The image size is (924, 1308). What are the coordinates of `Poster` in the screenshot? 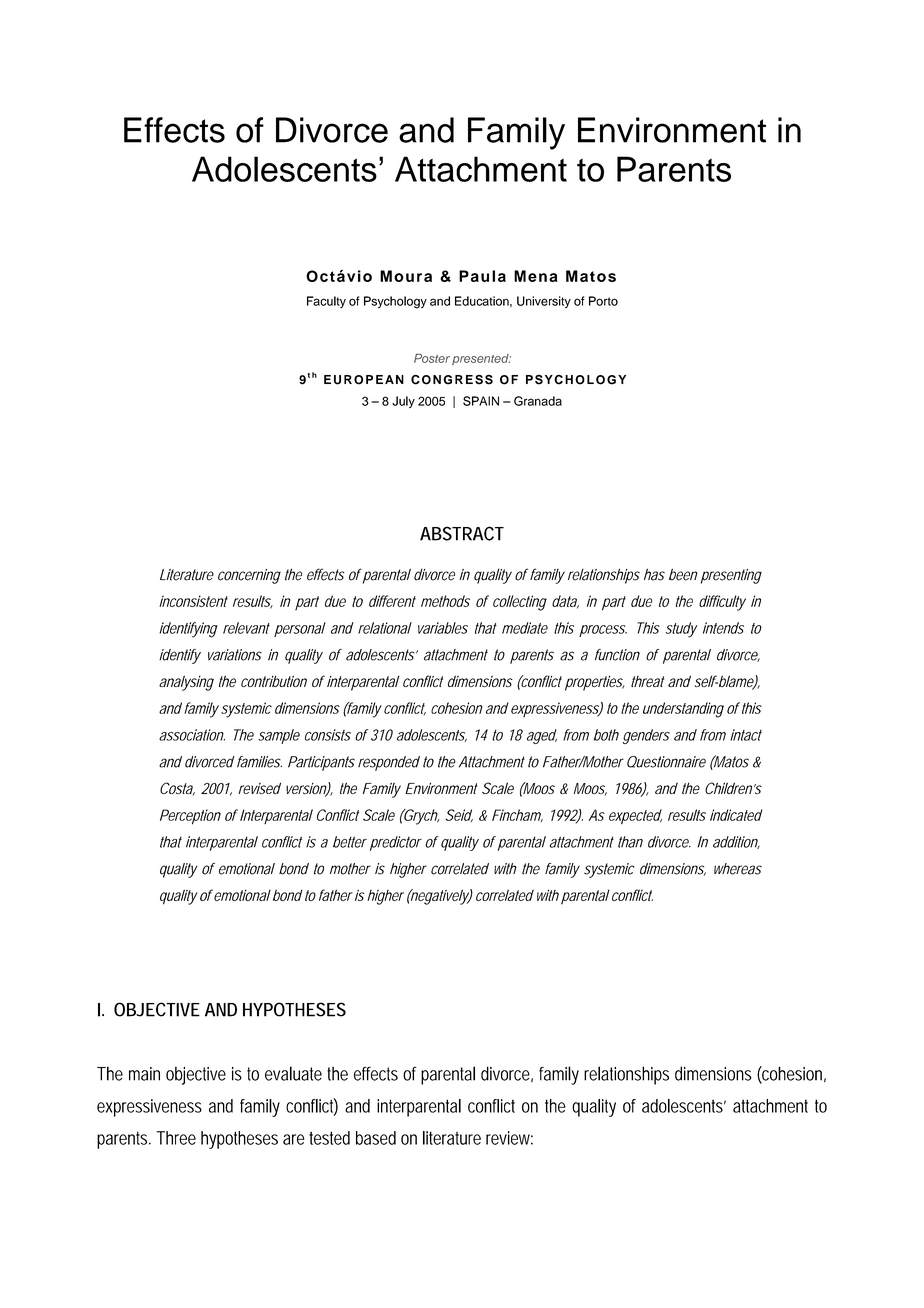 It's located at (432, 358).
